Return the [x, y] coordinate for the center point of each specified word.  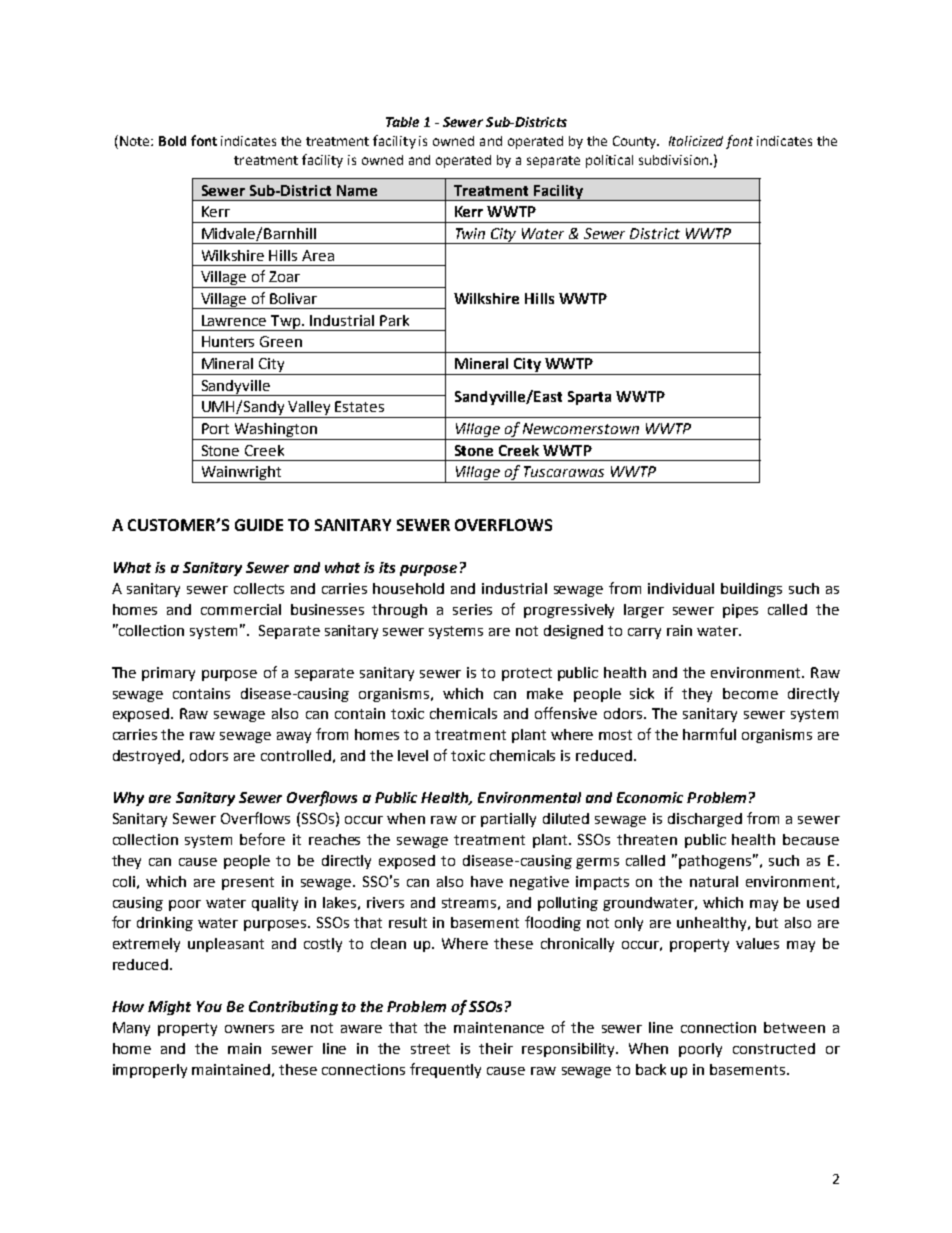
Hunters [228, 341]
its [387, 567]
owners [249, 1029]
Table [402, 122]
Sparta [589, 398]
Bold [172, 141]
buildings [751, 590]
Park [394, 320]
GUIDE [259, 525]
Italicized [696, 141]
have [487, 881]
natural [714, 881]
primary [168, 674]
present [248, 883]
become [750, 693]
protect [527, 674]
